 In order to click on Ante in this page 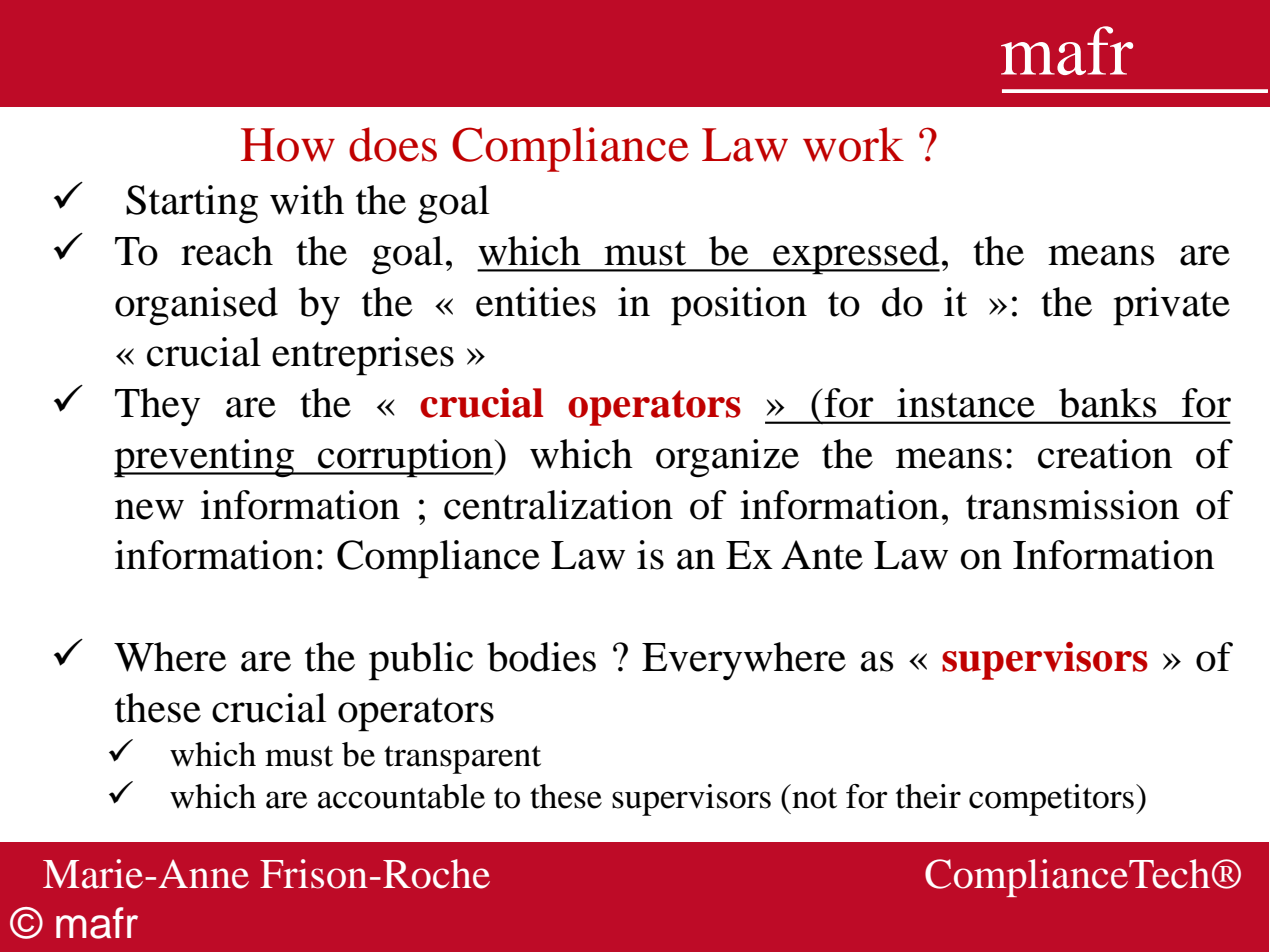, I will do `click(822, 555)`.
